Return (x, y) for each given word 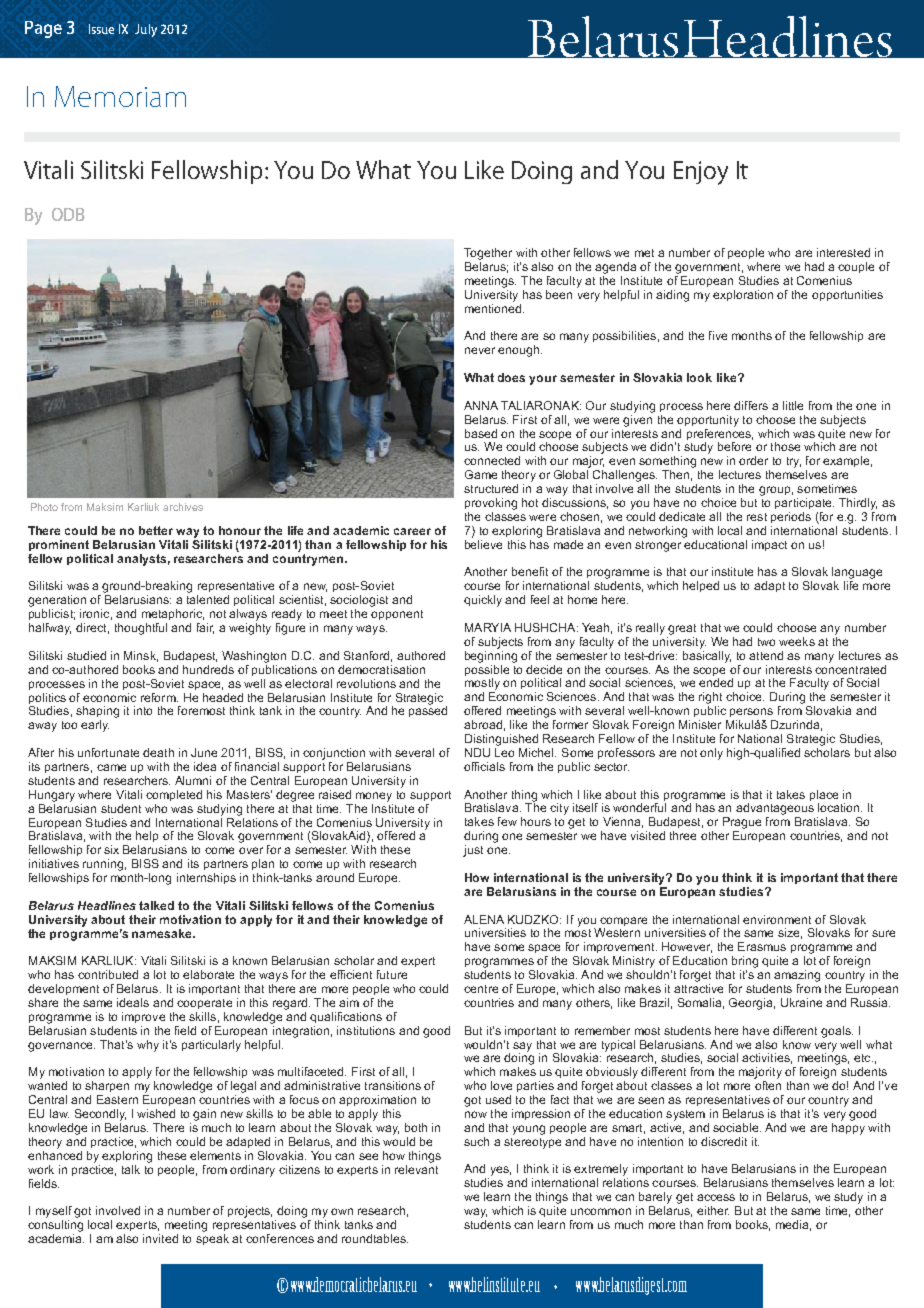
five (718, 335)
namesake (163, 933)
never (480, 350)
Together (488, 254)
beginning (491, 655)
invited (160, 1238)
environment (777, 919)
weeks (797, 641)
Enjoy (701, 173)
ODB (68, 214)
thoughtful (141, 629)
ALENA (484, 919)
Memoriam (120, 96)
